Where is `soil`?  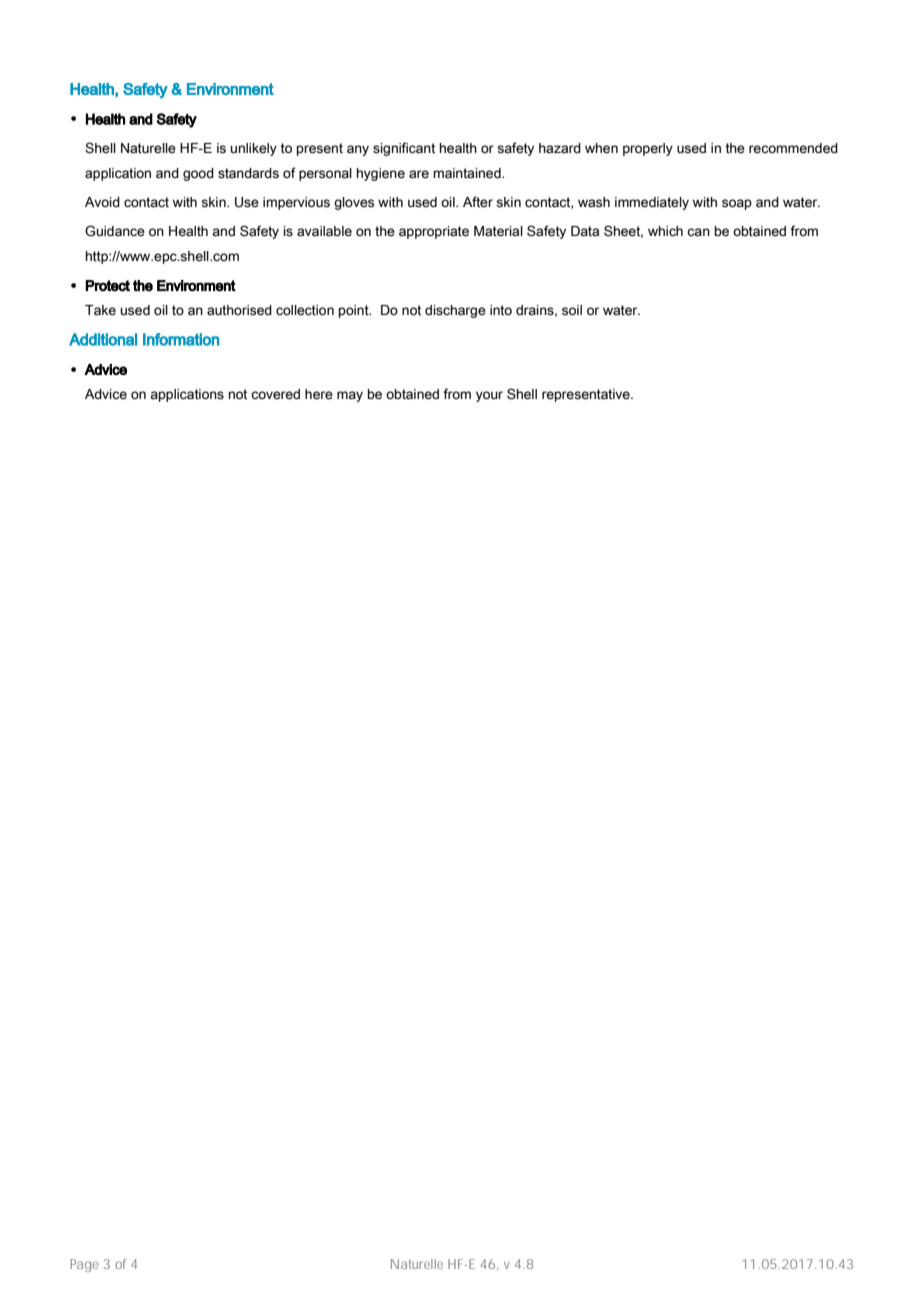 soil is located at coordinates (572, 310).
